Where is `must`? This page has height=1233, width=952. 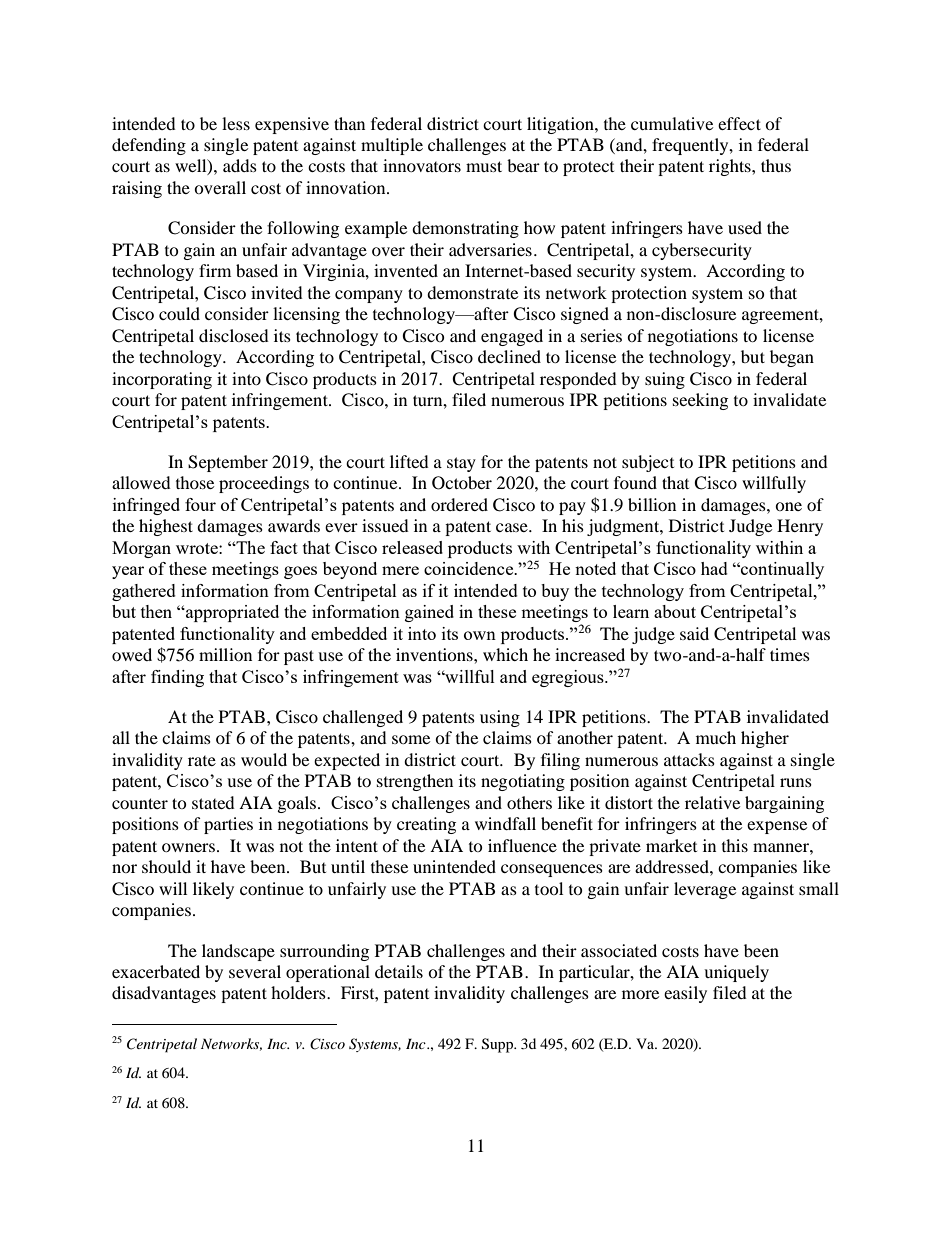
must is located at coordinates (484, 166).
